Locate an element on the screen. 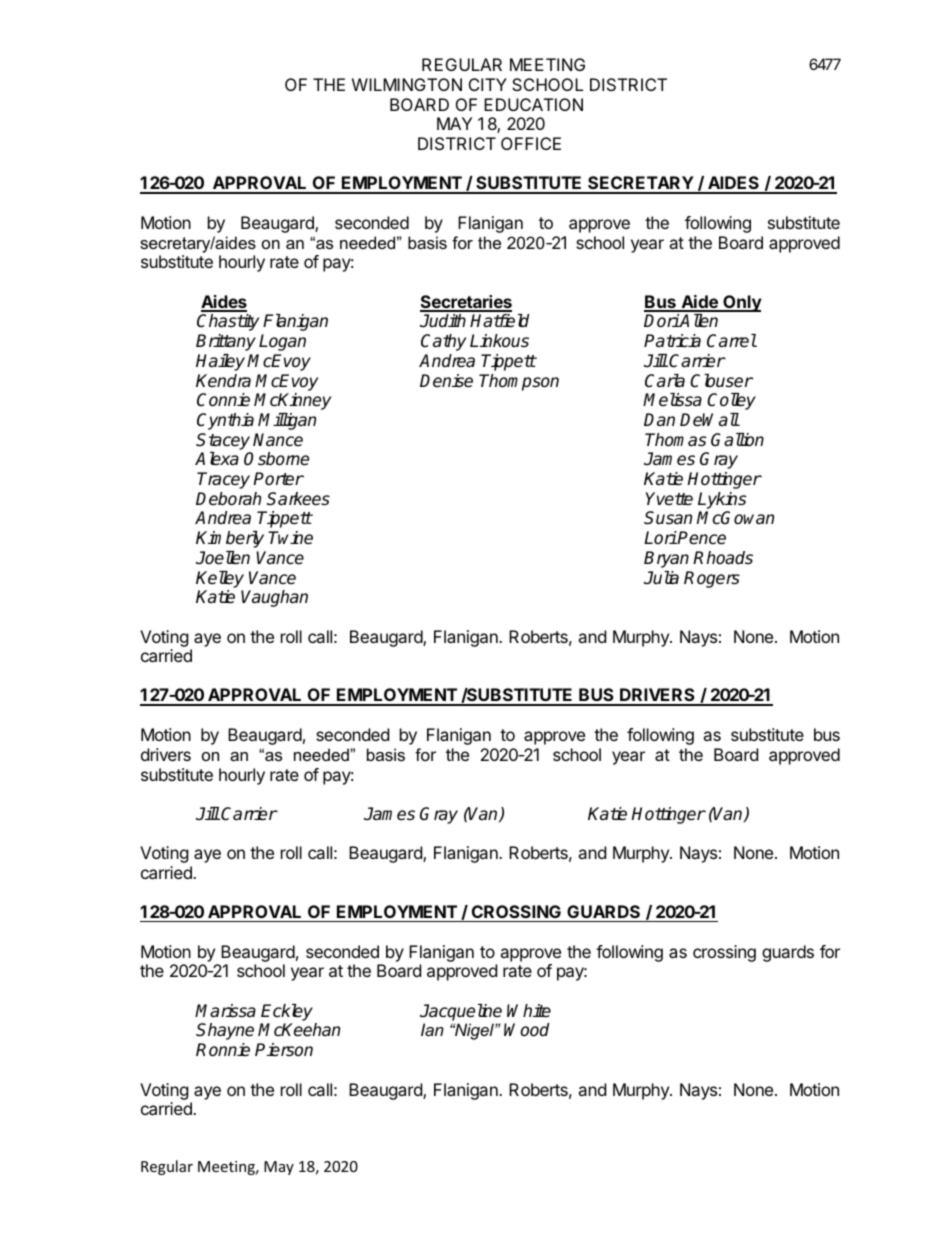 Image resolution: width=952 pixels, height=1233 pixels. Milligan is located at coordinates (287, 421).
